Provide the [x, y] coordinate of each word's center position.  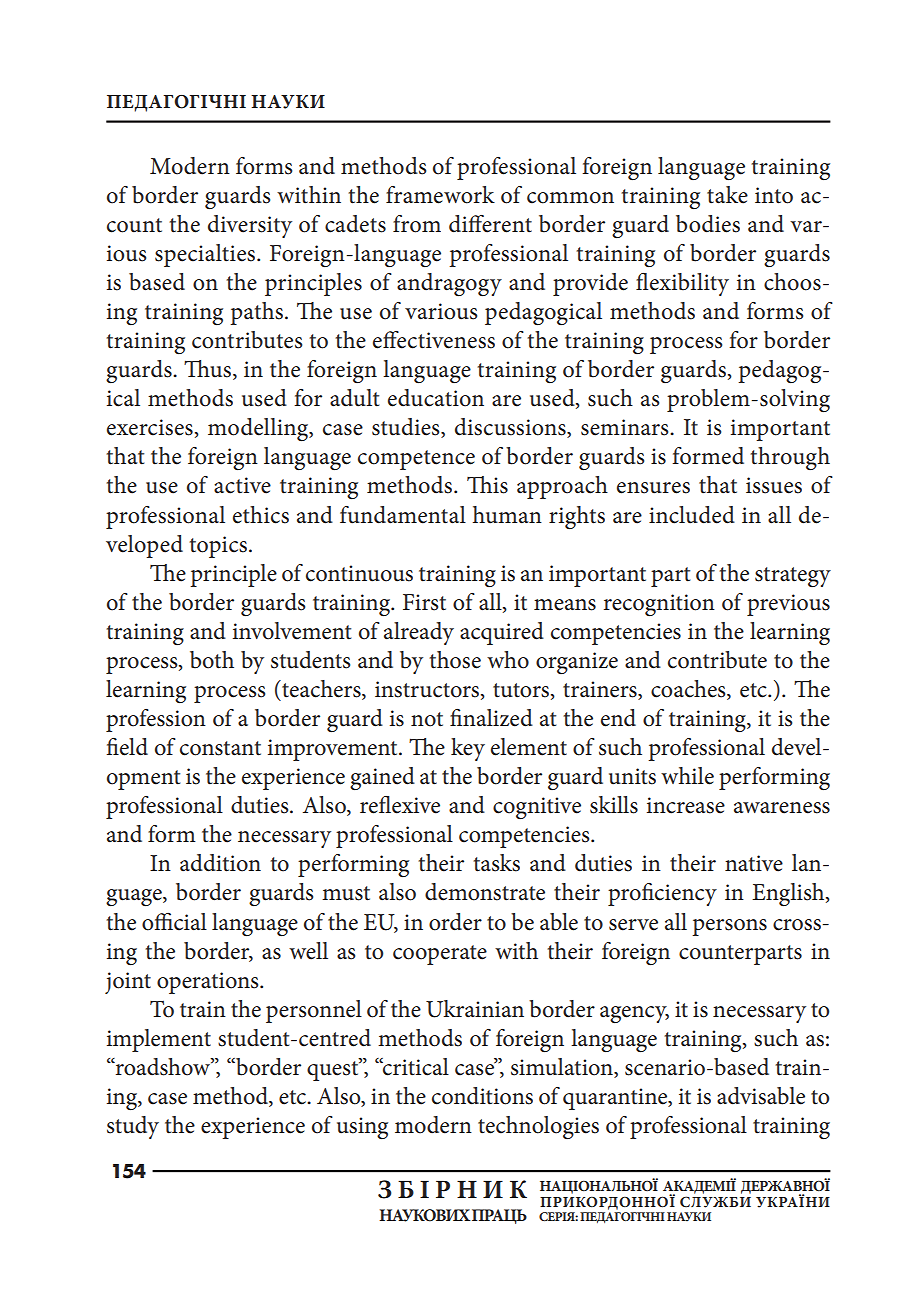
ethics [261, 515]
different [490, 224]
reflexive [400, 805]
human [507, 515]
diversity [250, 226]
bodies [708, 224]
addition [220, 863]
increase [686, 805]
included [692, 515]
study [133, 1127]
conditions [482, 1096]
